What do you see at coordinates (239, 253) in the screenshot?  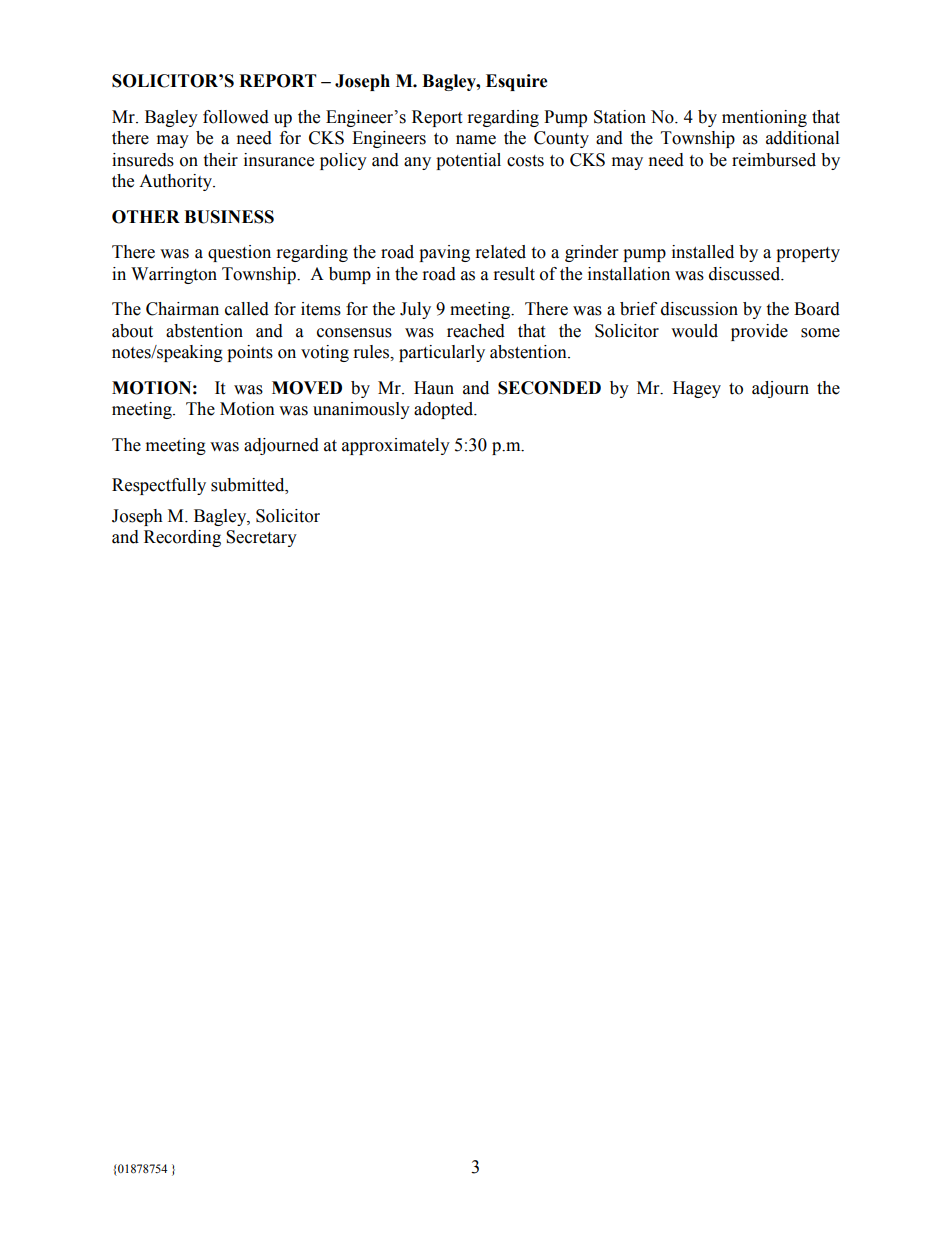 I see `question` at bounding box center [239, 253].
